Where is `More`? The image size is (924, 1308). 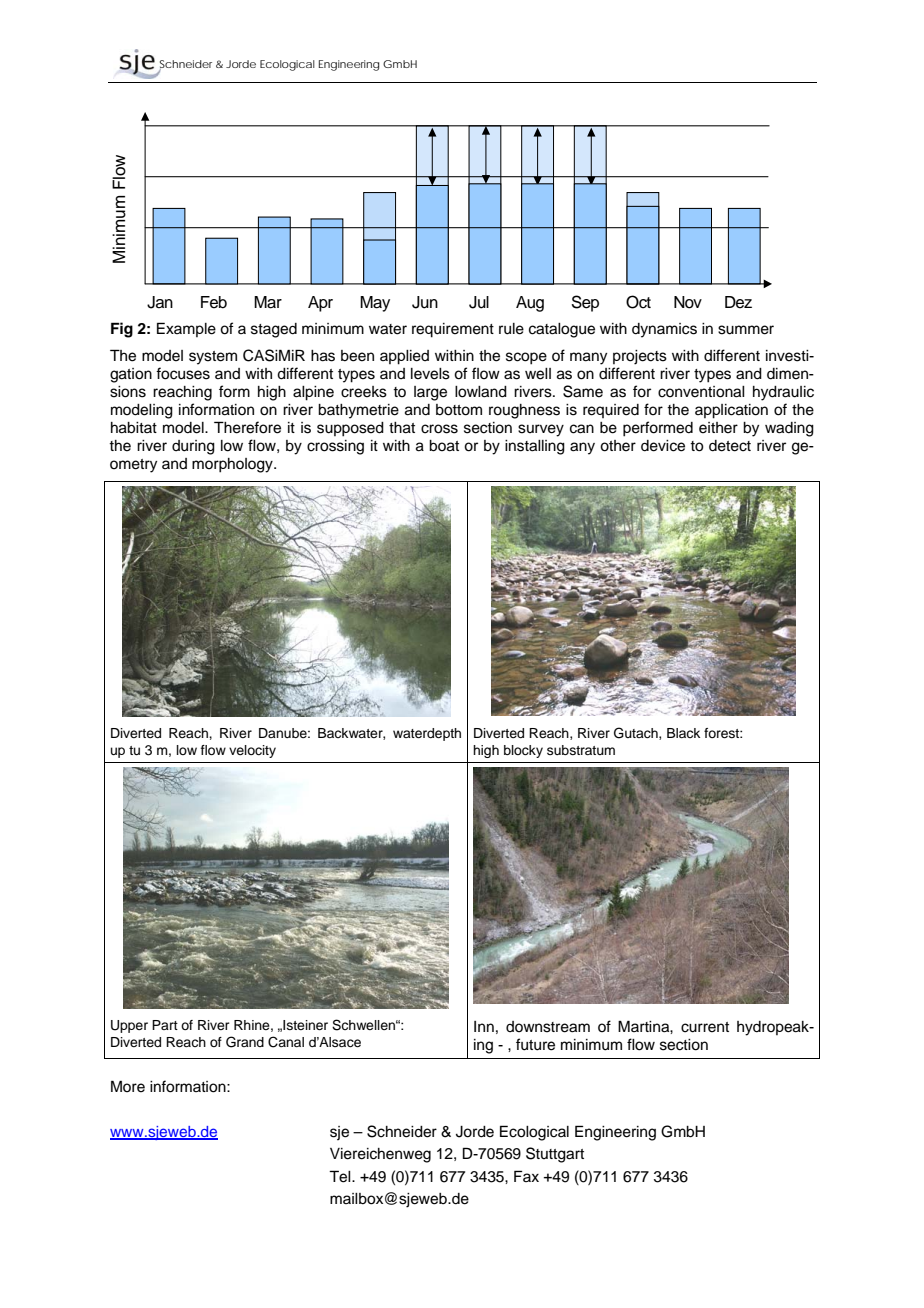 More is located at coordinates (128, 1086).
